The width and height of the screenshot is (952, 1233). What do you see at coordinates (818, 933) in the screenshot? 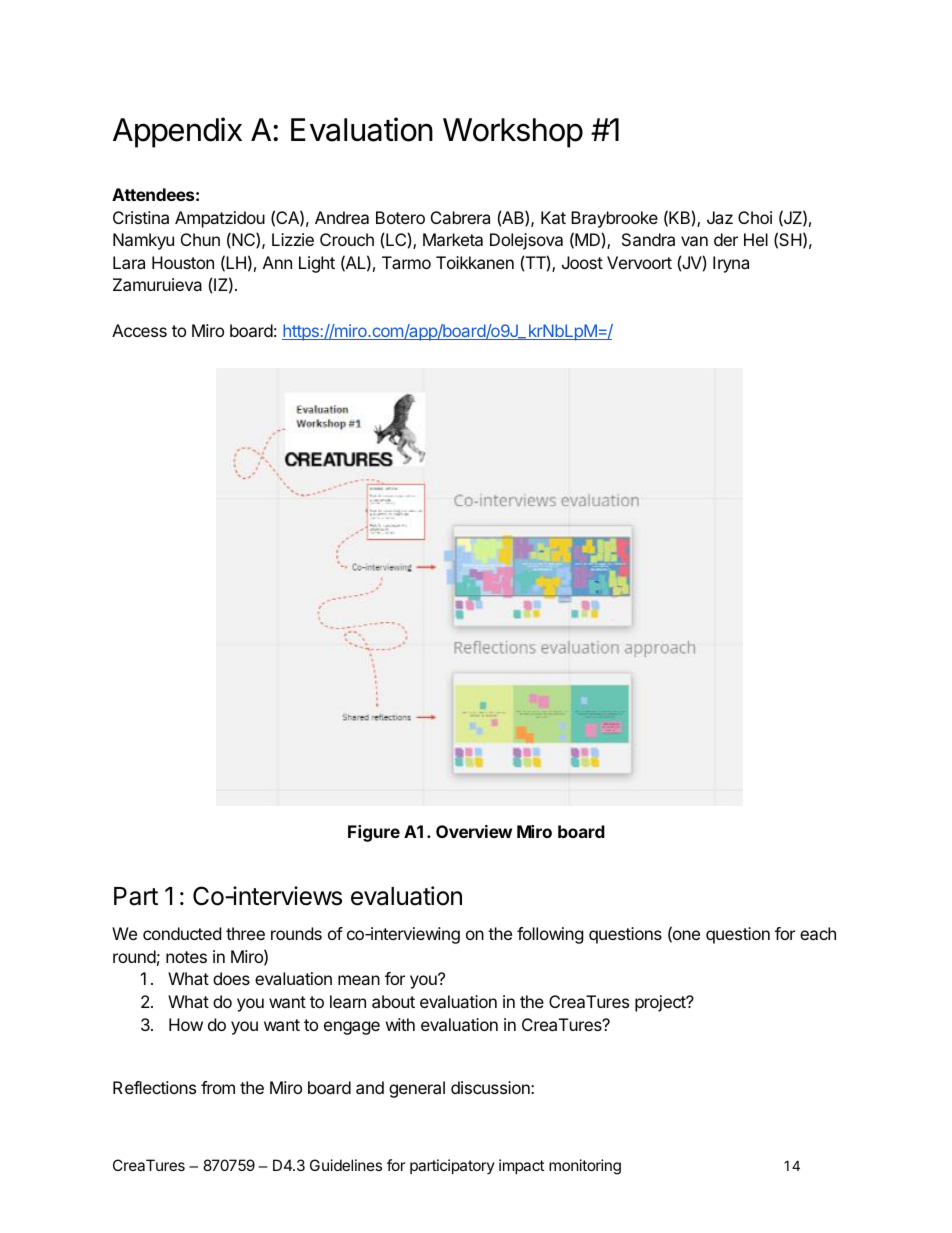
I see `each` at bounding box center [818, 933].
